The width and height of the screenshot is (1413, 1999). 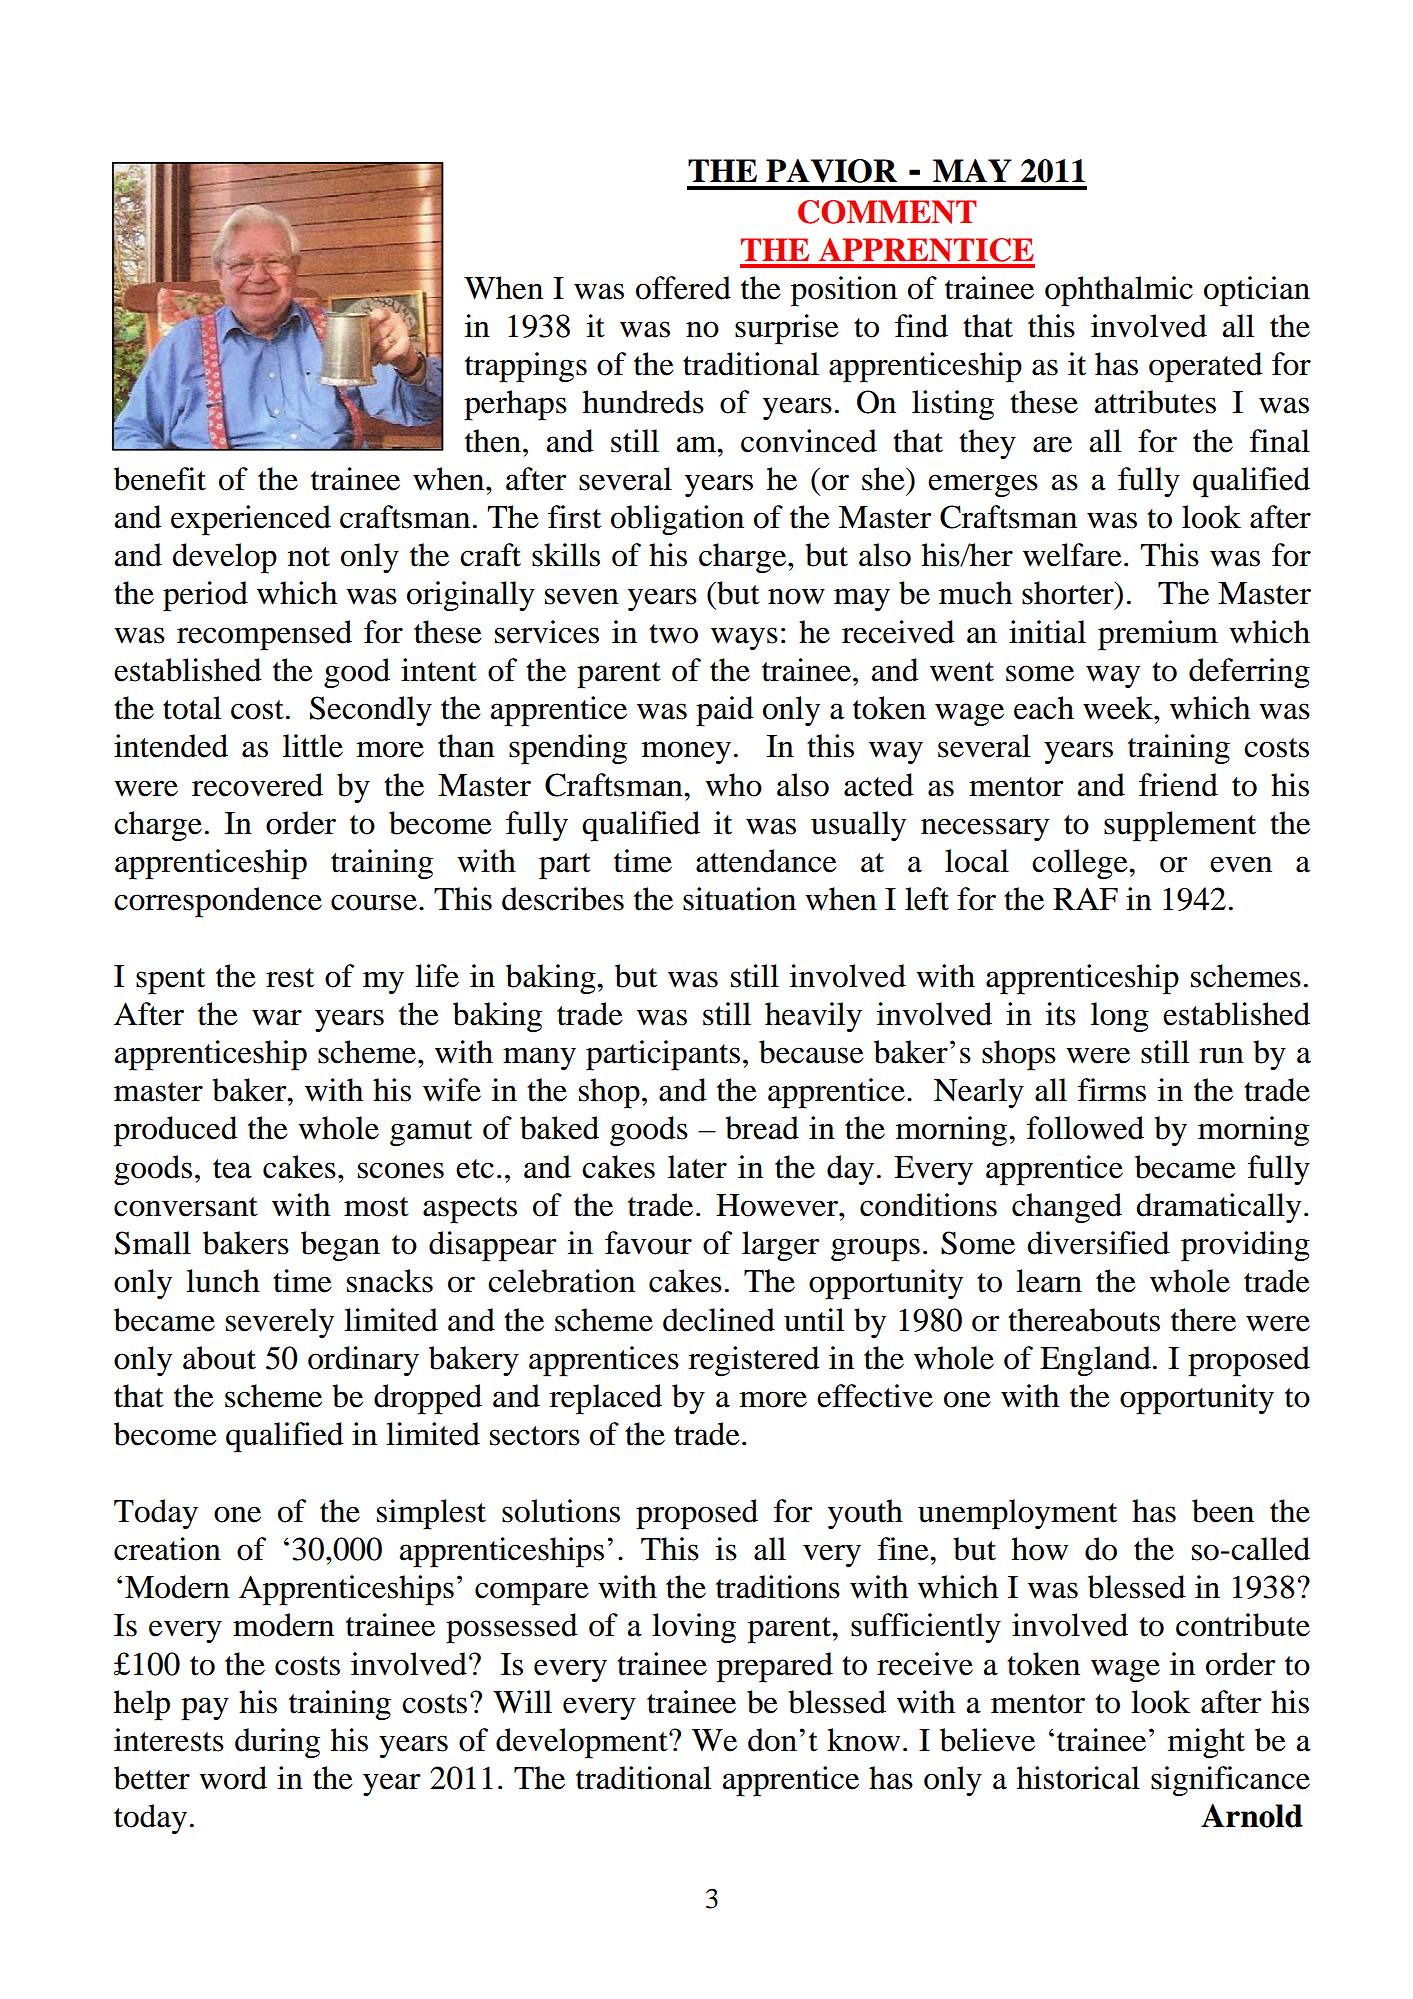 I want to click on favour, so click(x=648, y=1243).
